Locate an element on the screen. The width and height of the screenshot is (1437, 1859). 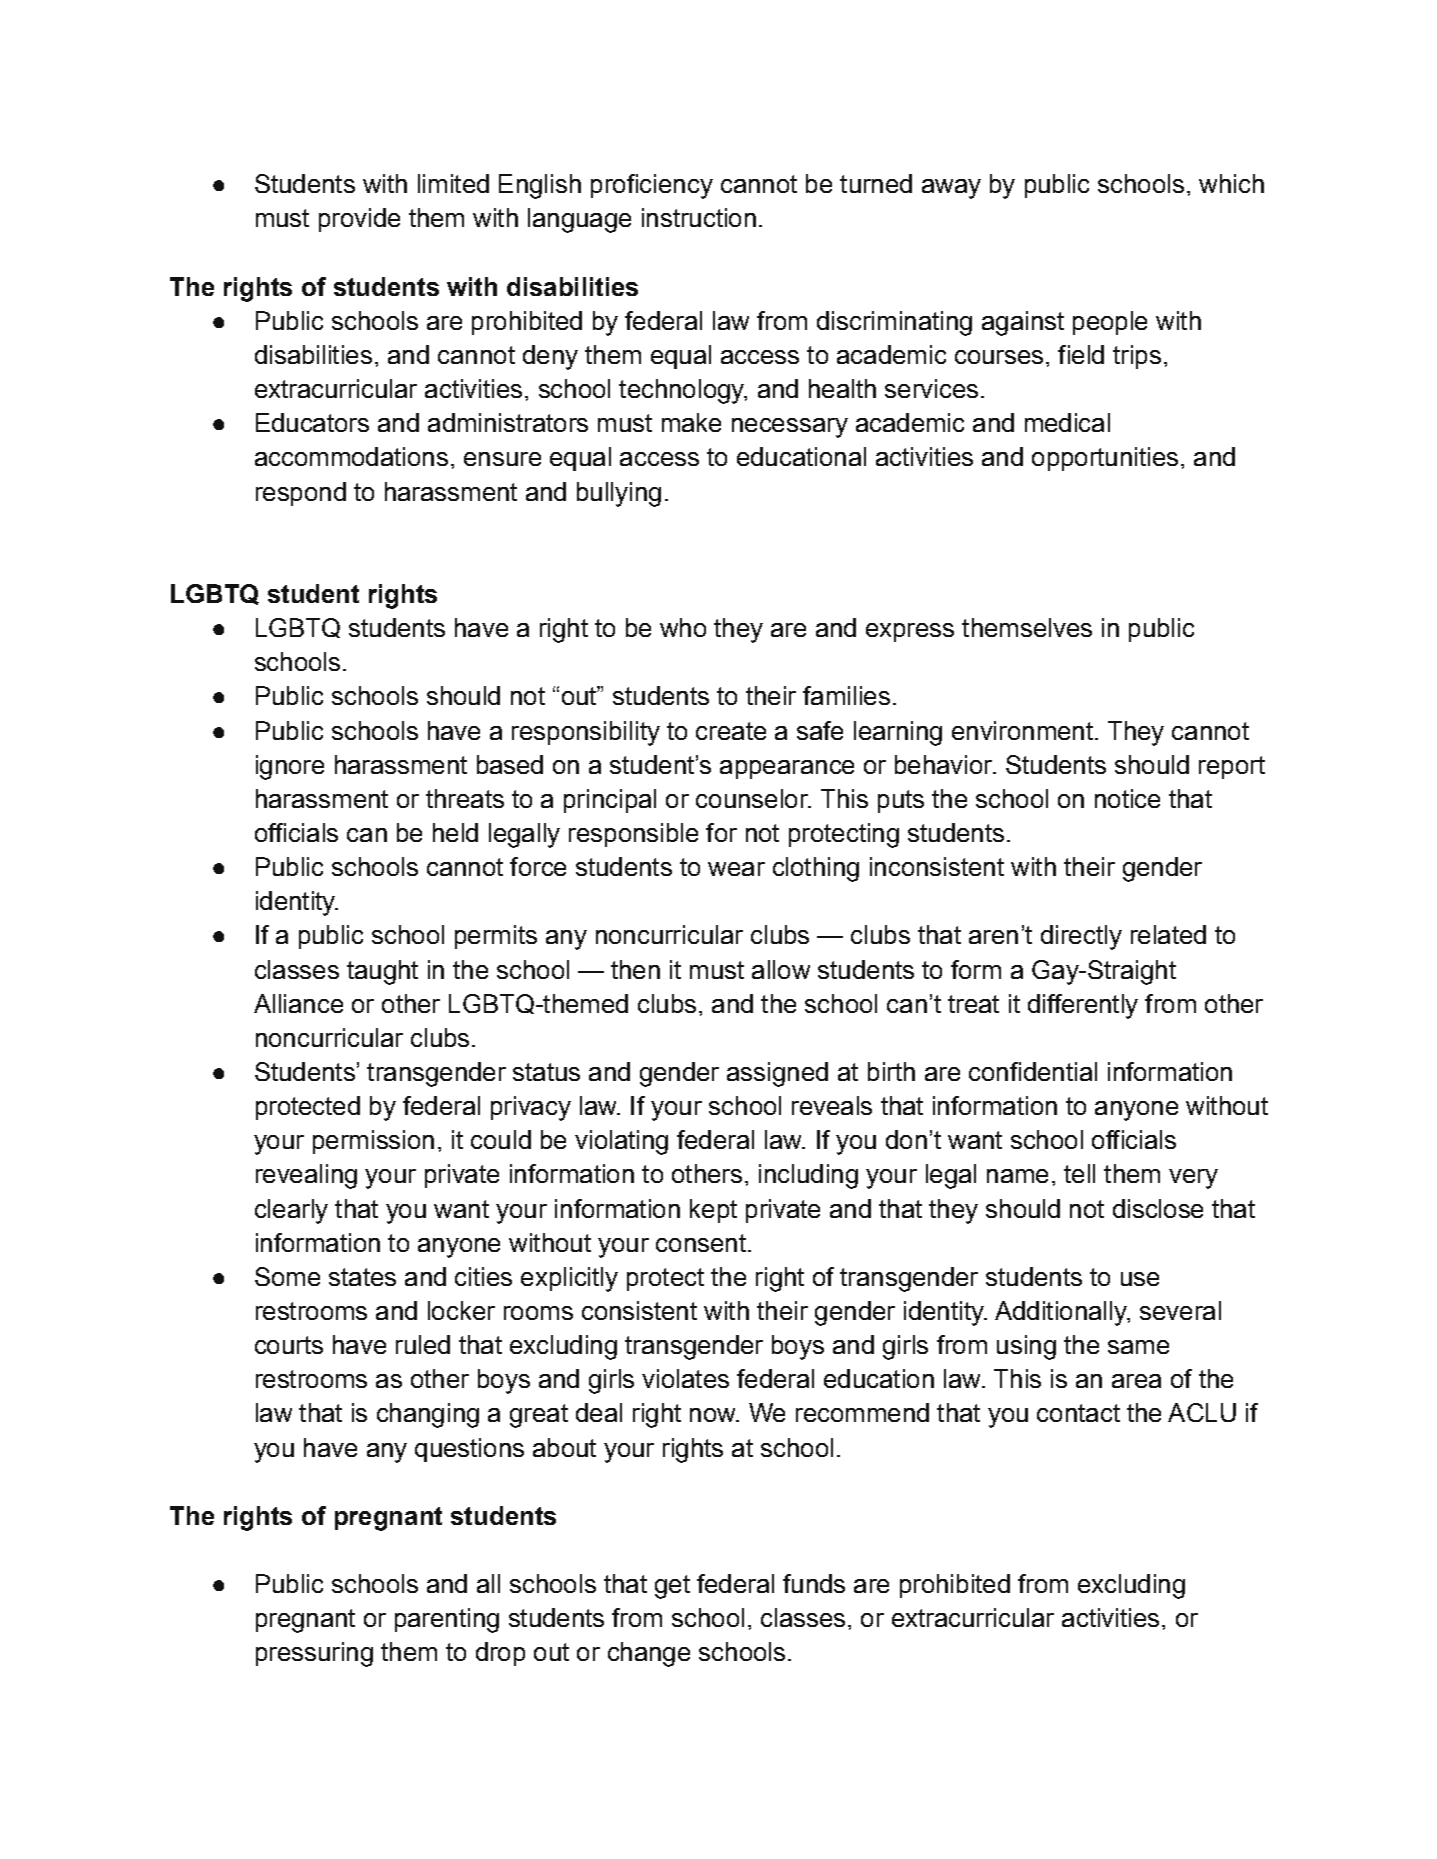
directly is located at coordinates (1081, 937).
